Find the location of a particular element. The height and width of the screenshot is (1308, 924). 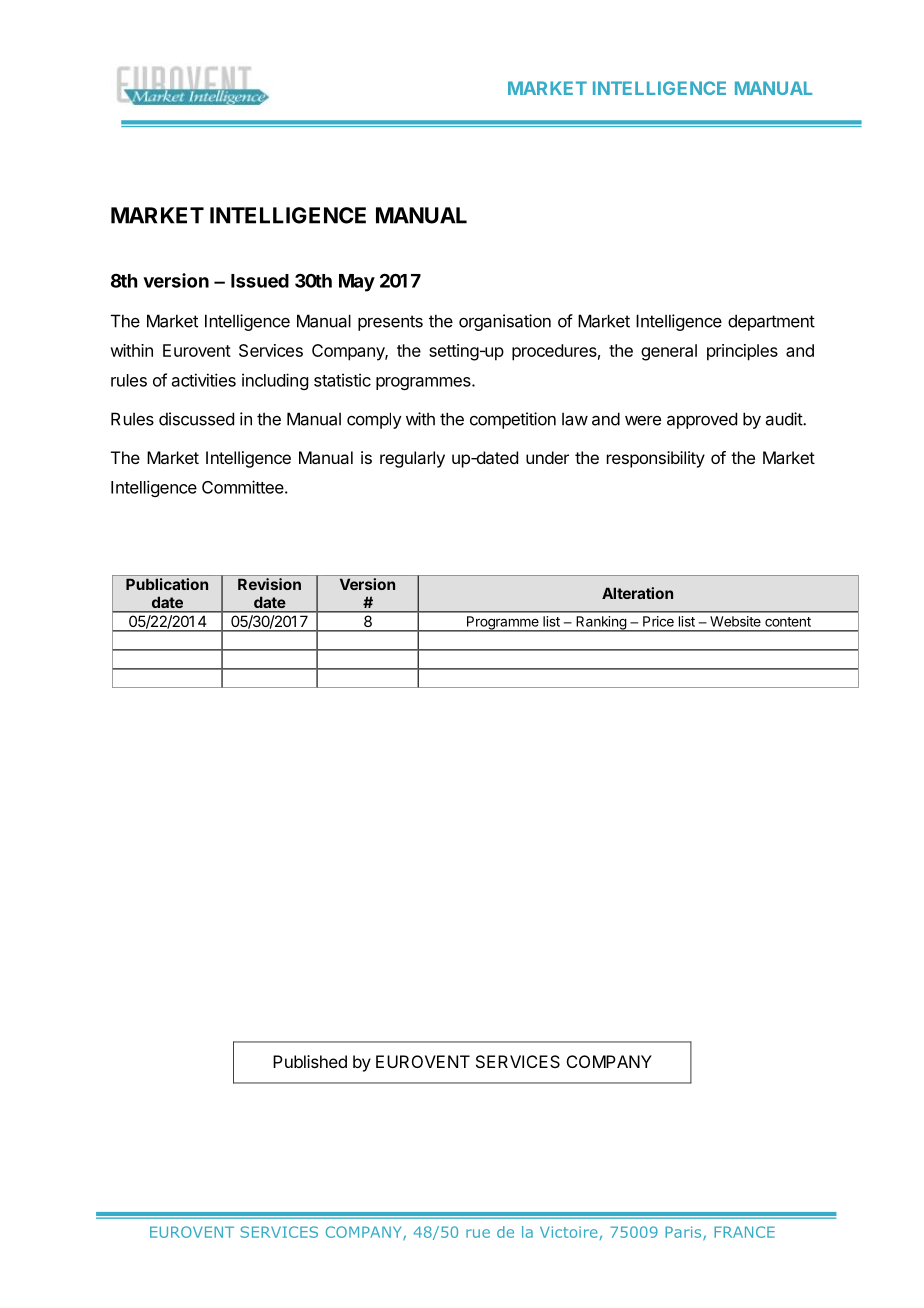

Published is located at coordinates (310, 1061).
